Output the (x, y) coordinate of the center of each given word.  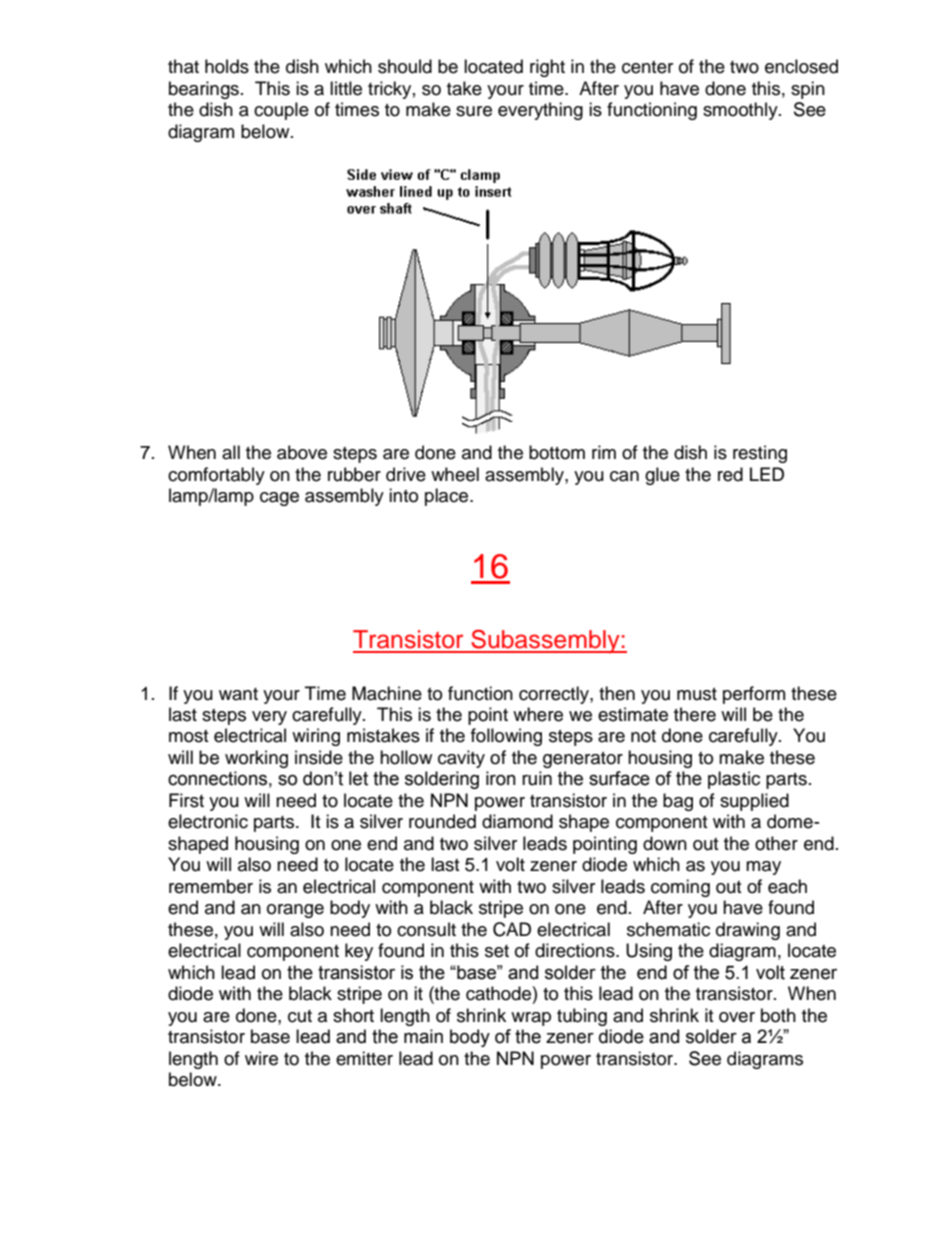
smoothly (741, 111)
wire (261, 1058)
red (730, 474)
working (256, 759)
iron (501, 778)
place (448, 497)
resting (760, 454)
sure (474, 111)
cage (279, 499)
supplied (754, 802)
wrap (531, 1019)
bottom (557, 452)
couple (281, 111)
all (231, 452)
